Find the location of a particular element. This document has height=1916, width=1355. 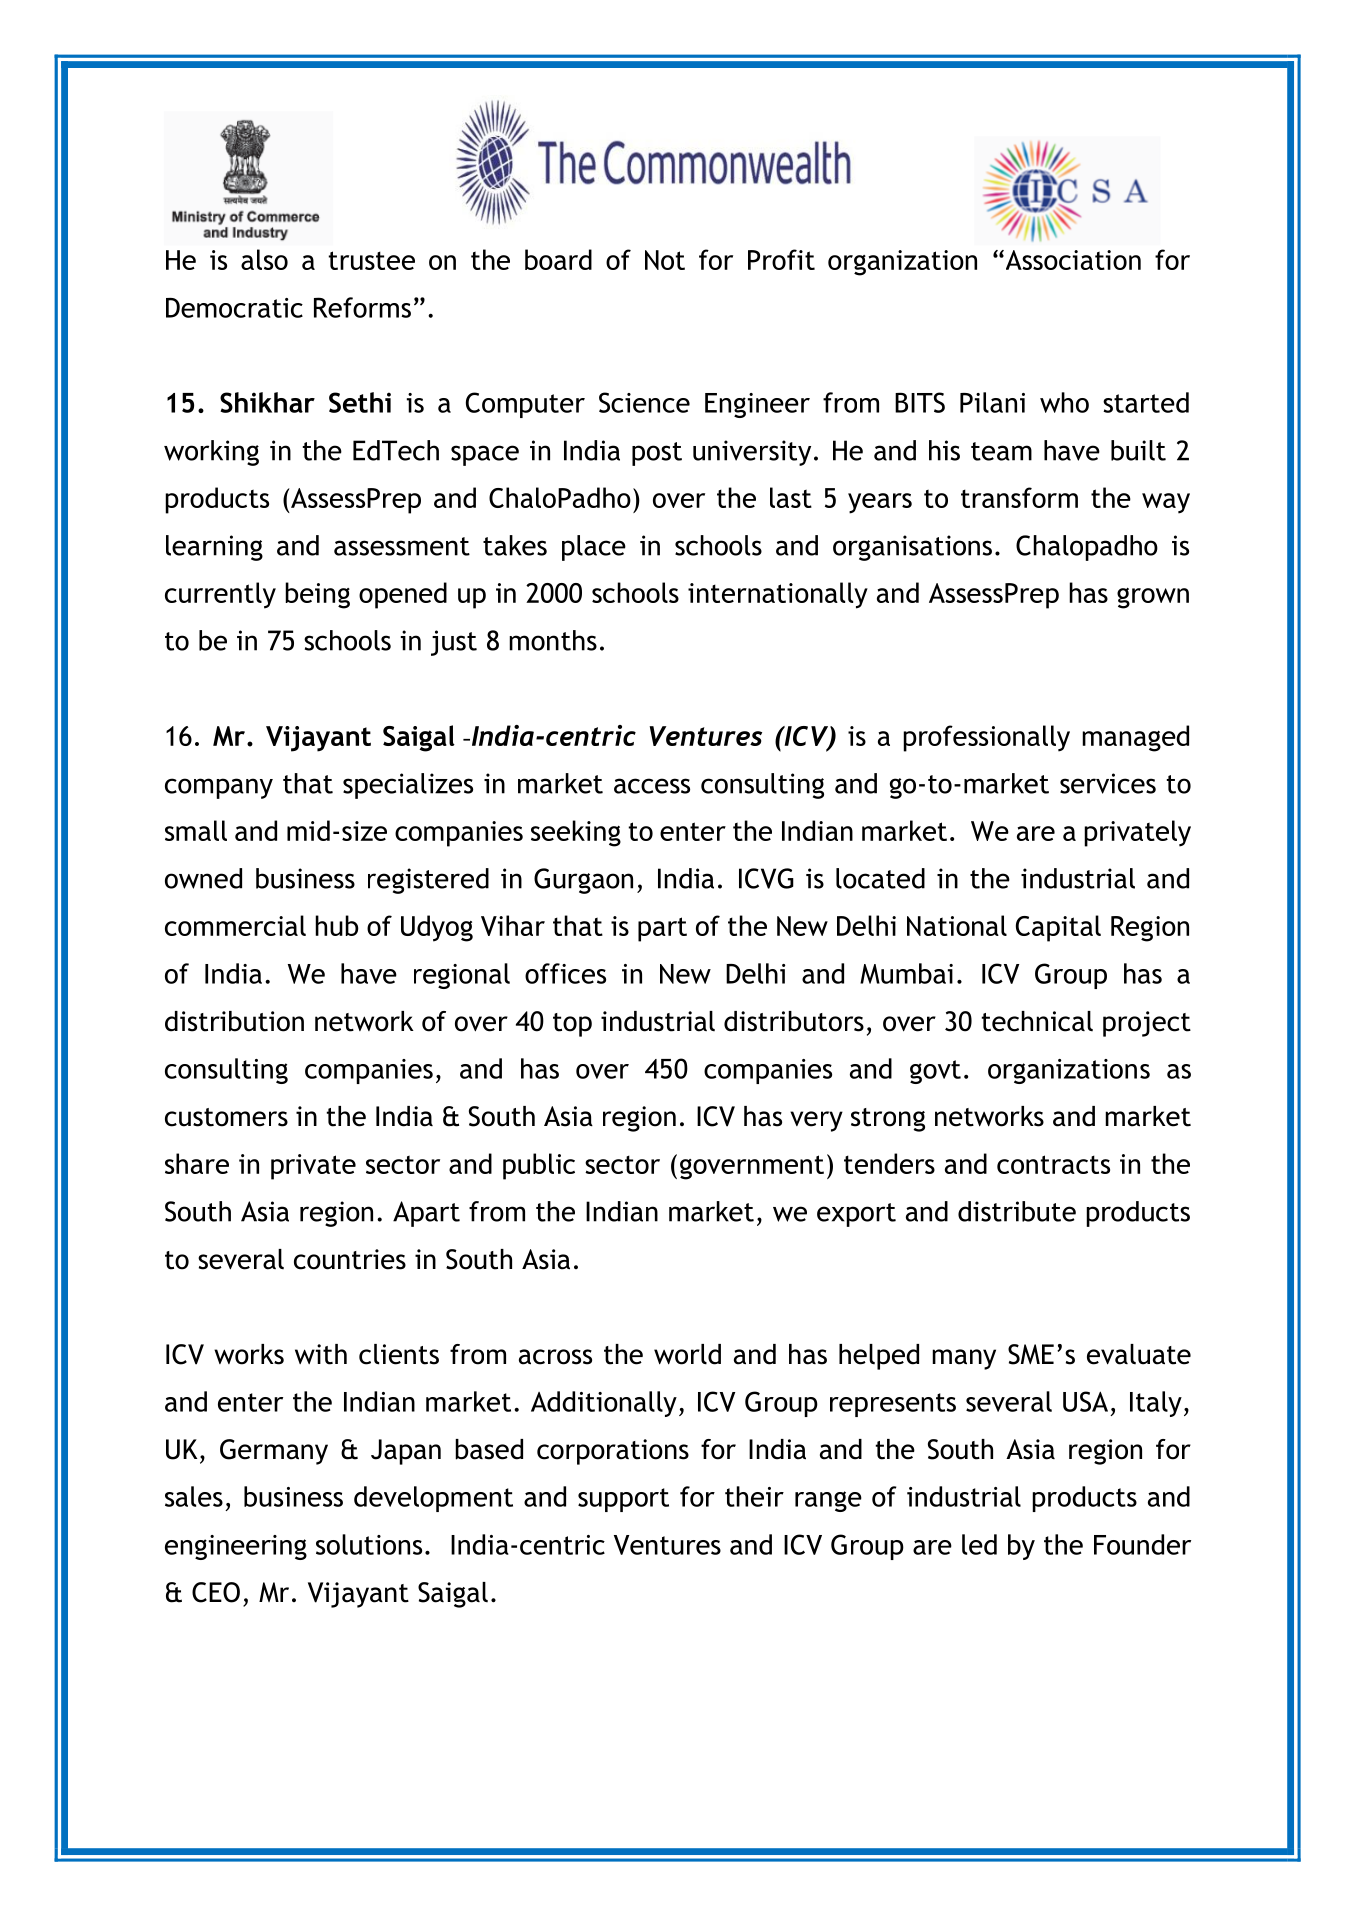

Reforms is located at coordinates (362, 307).
